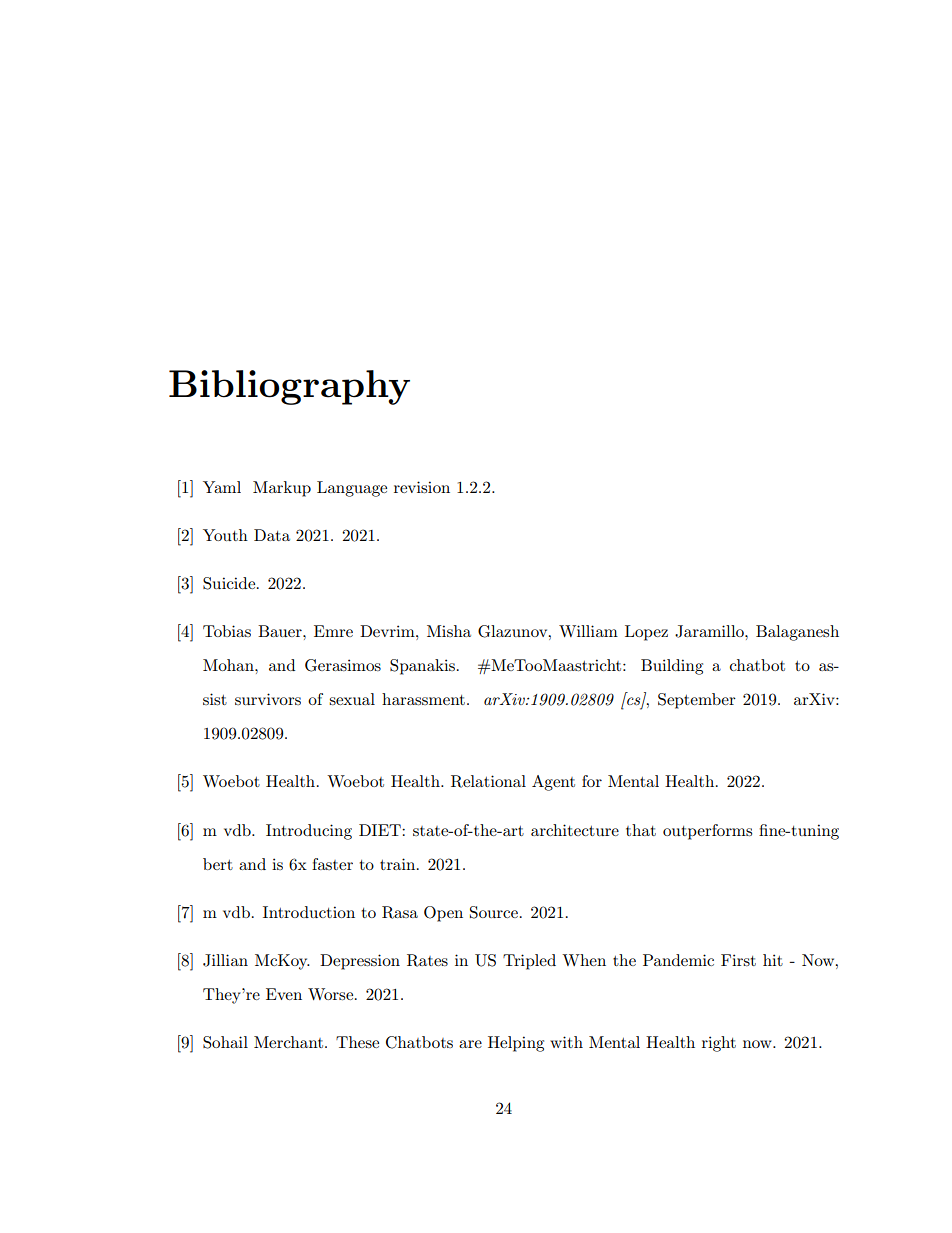  I want to click on outperforms, so click(707, 832).
